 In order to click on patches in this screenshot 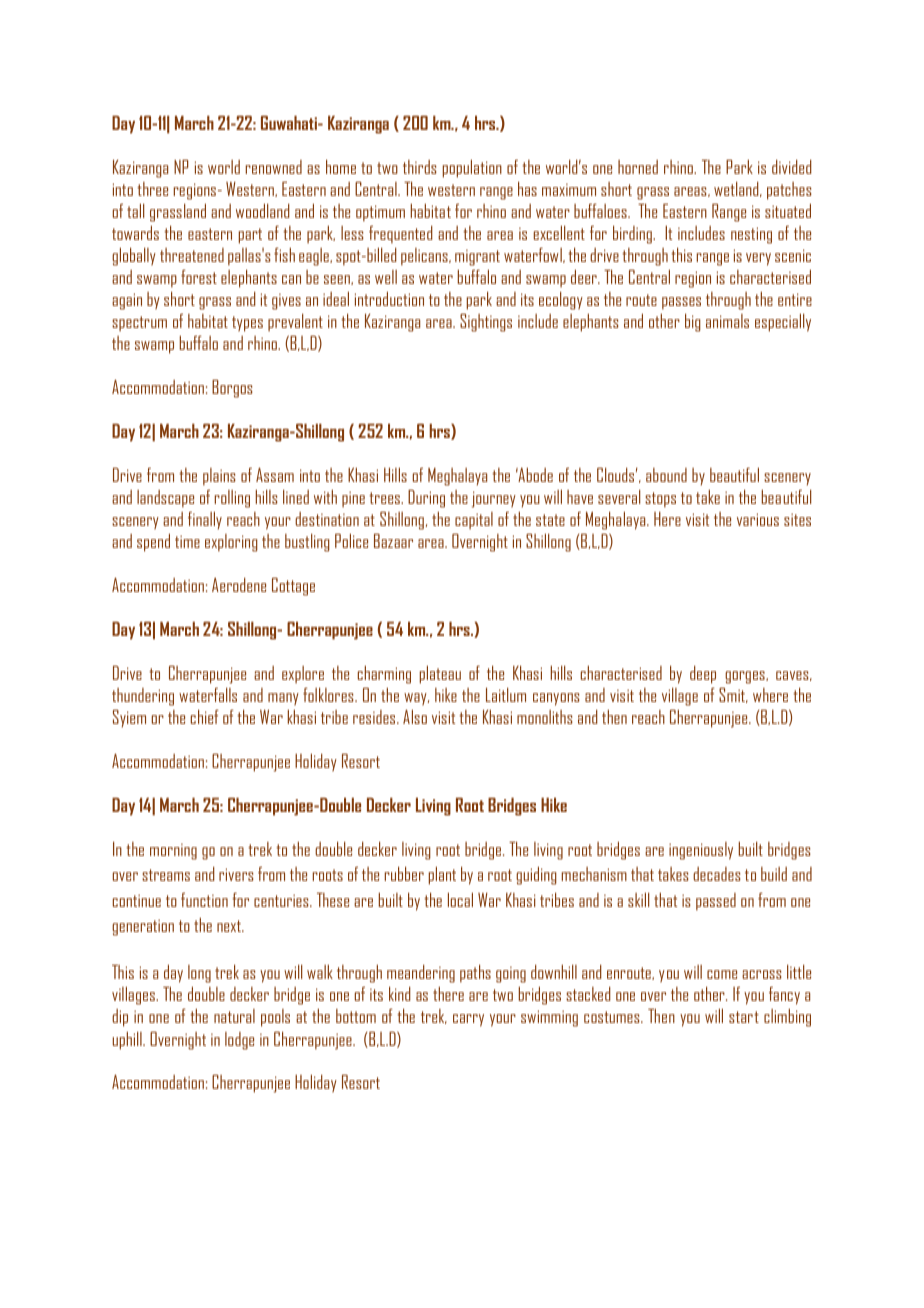, I will do `click(789, 191)`.
